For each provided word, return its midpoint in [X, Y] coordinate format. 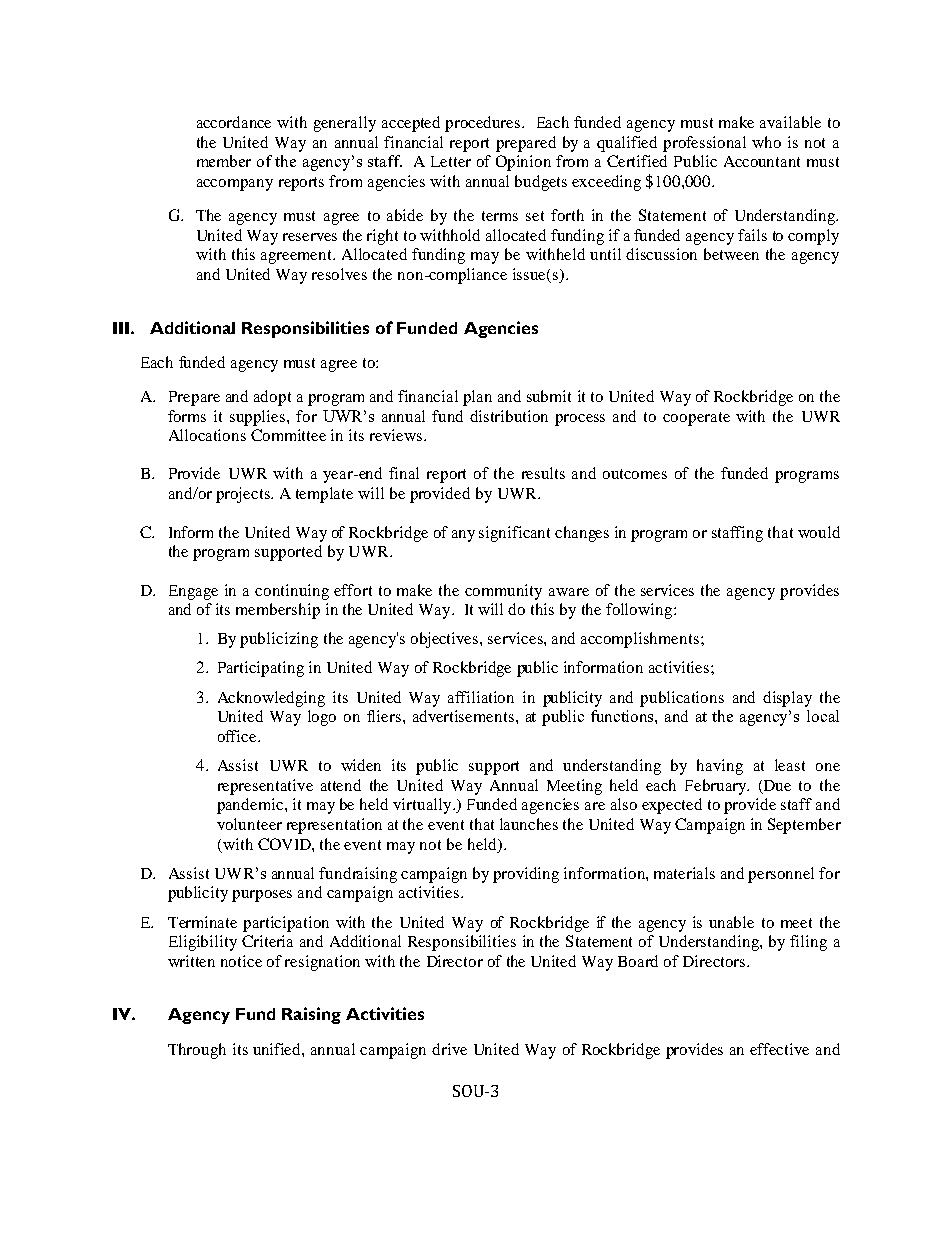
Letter [451, 161]
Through [197, 1051]
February [717, 787]
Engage [193, 592]
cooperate [696, 419]
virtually [423, 806]
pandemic [251, 806]
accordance [234, 122]
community [503, 592]
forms [187, 416]
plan [477, 398]
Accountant [762, 161]
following [640, 611]
